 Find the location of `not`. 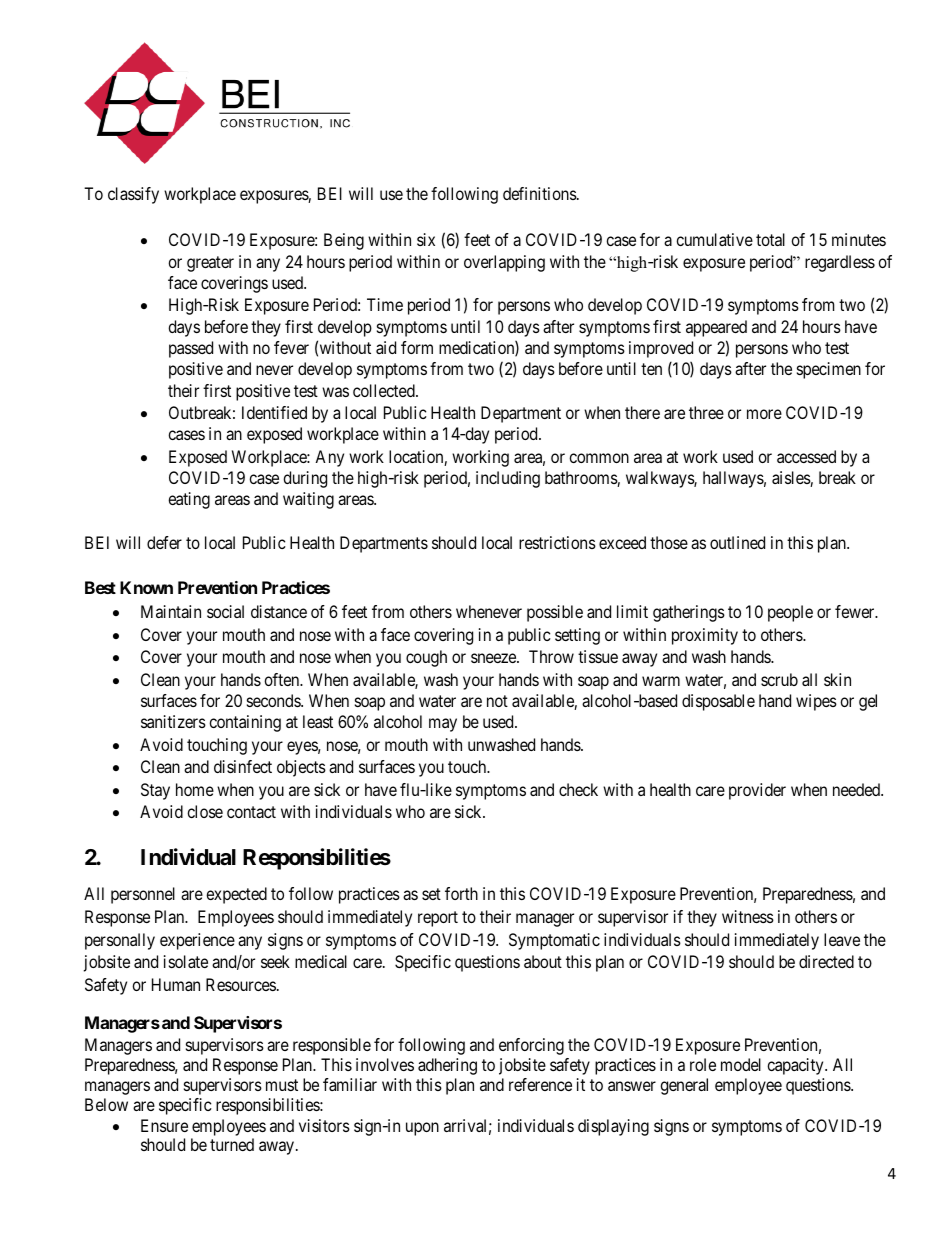

not is located at coordinates (497, 701).
